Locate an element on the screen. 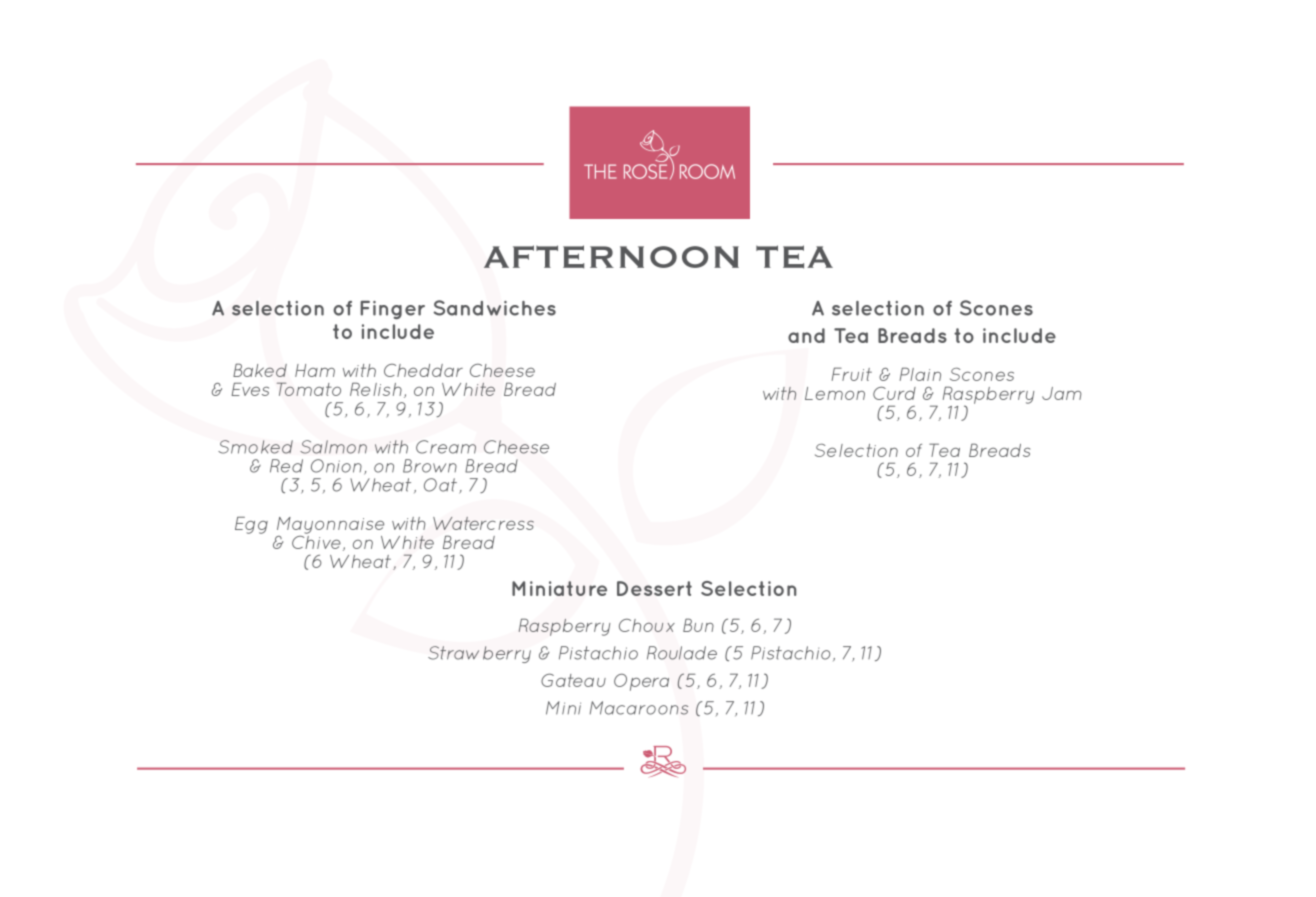 The width and height of the screenshot is (1316, 897). Opera is located at coordinates (641, 682).
